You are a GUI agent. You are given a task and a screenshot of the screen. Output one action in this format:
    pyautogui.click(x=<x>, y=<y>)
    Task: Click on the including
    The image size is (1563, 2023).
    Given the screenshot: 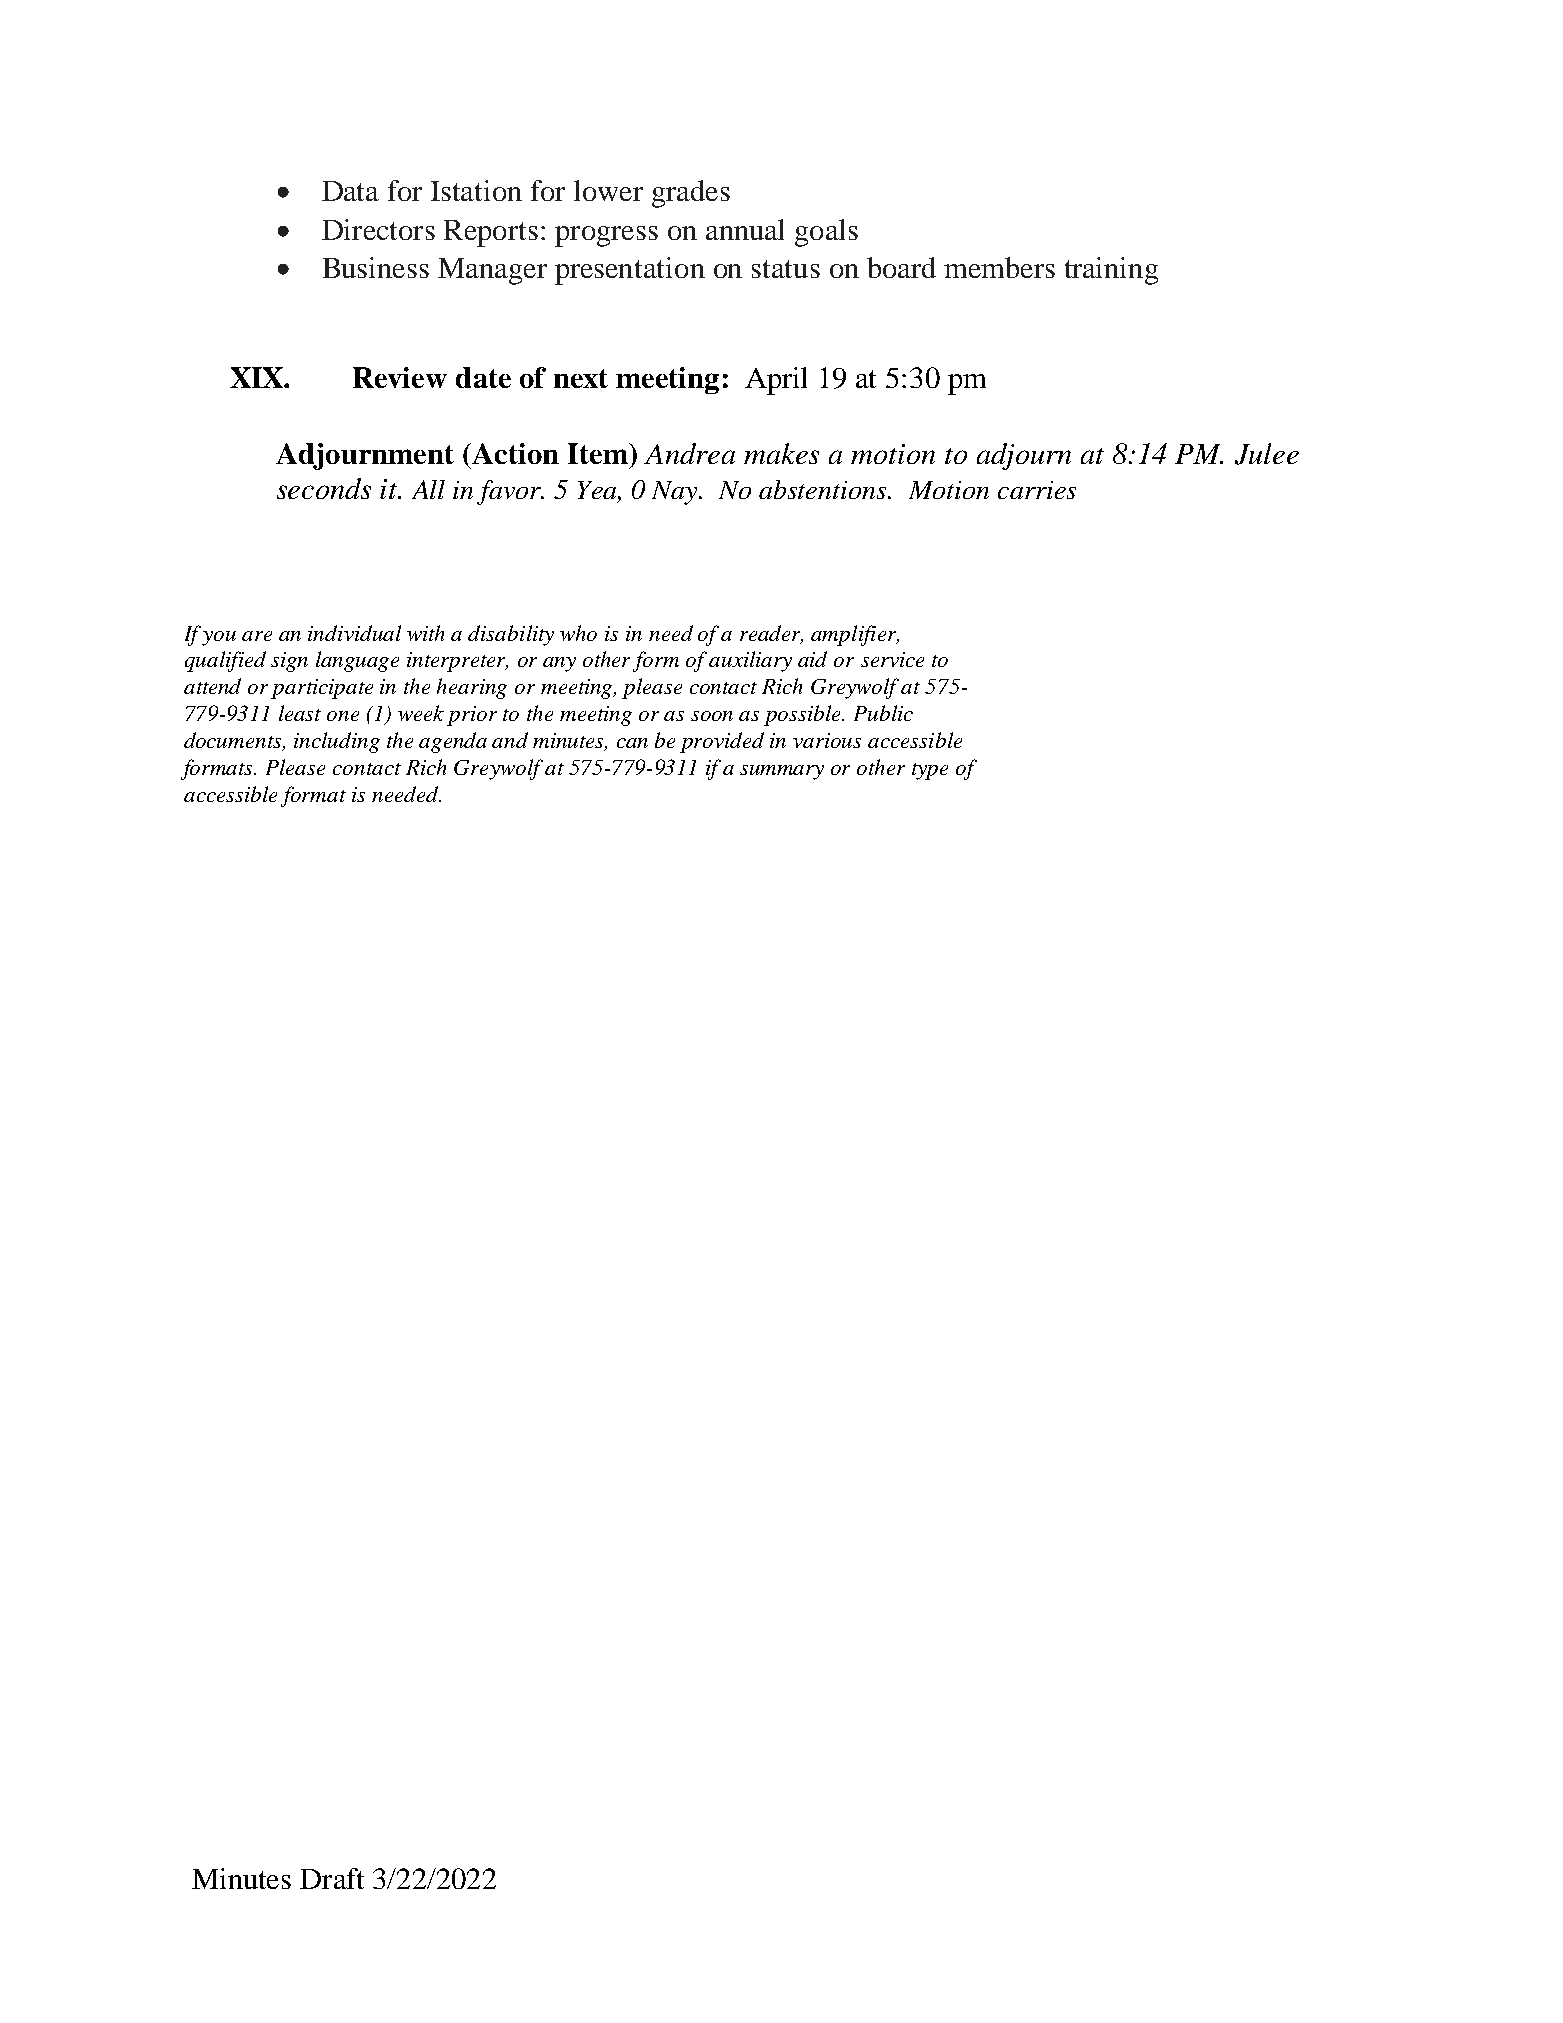 What is the action you would take?
    pyautogui.click(x=337, y=742)
